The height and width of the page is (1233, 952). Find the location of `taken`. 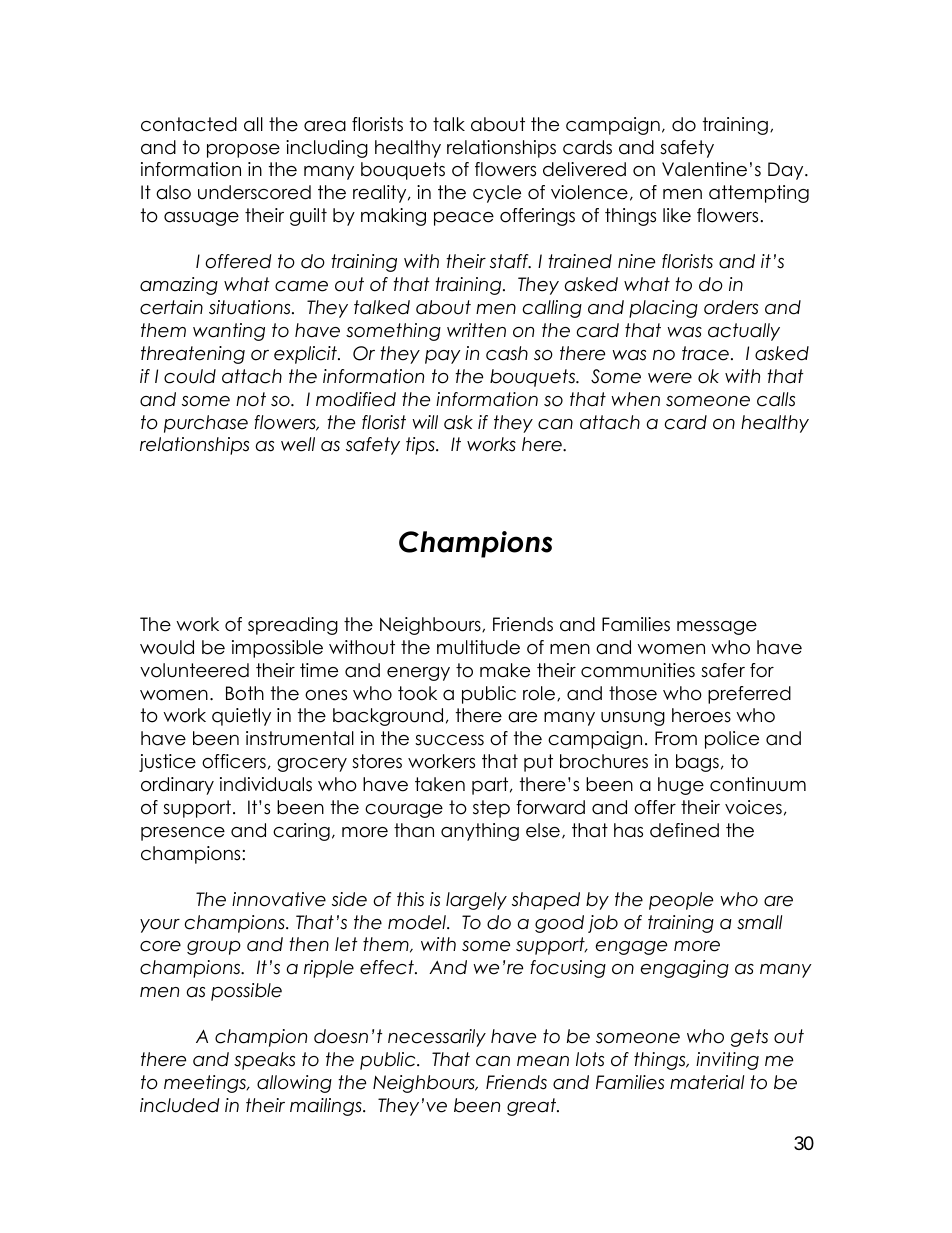

taken is located at coordinates (440, 784).
